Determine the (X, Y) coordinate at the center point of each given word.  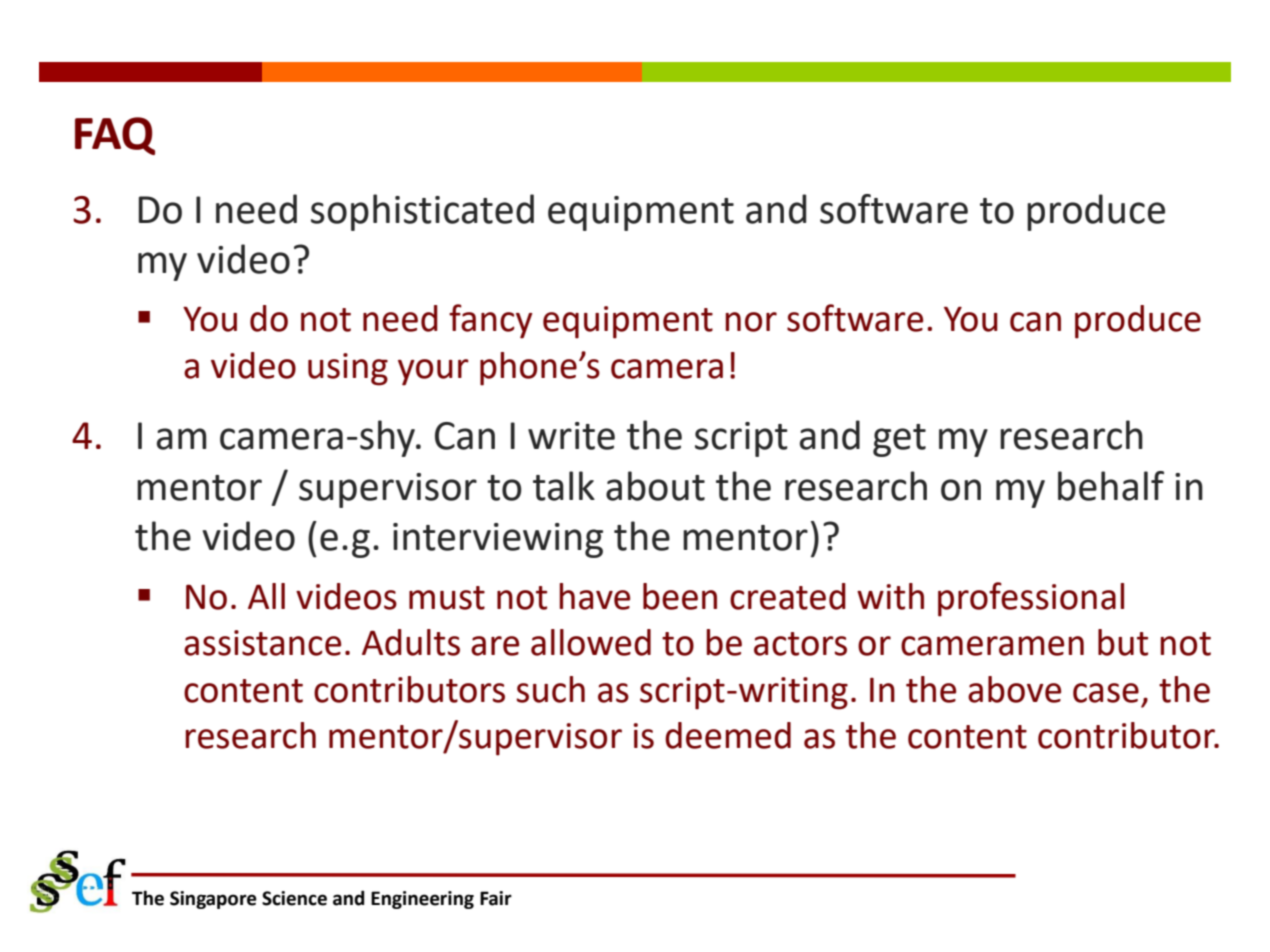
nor (751, 322)
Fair (496, 898)
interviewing (498, 540)
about (655, 486)
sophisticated (422, 212)
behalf (1111, 486)
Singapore (213, 900)
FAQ (115, 136)
